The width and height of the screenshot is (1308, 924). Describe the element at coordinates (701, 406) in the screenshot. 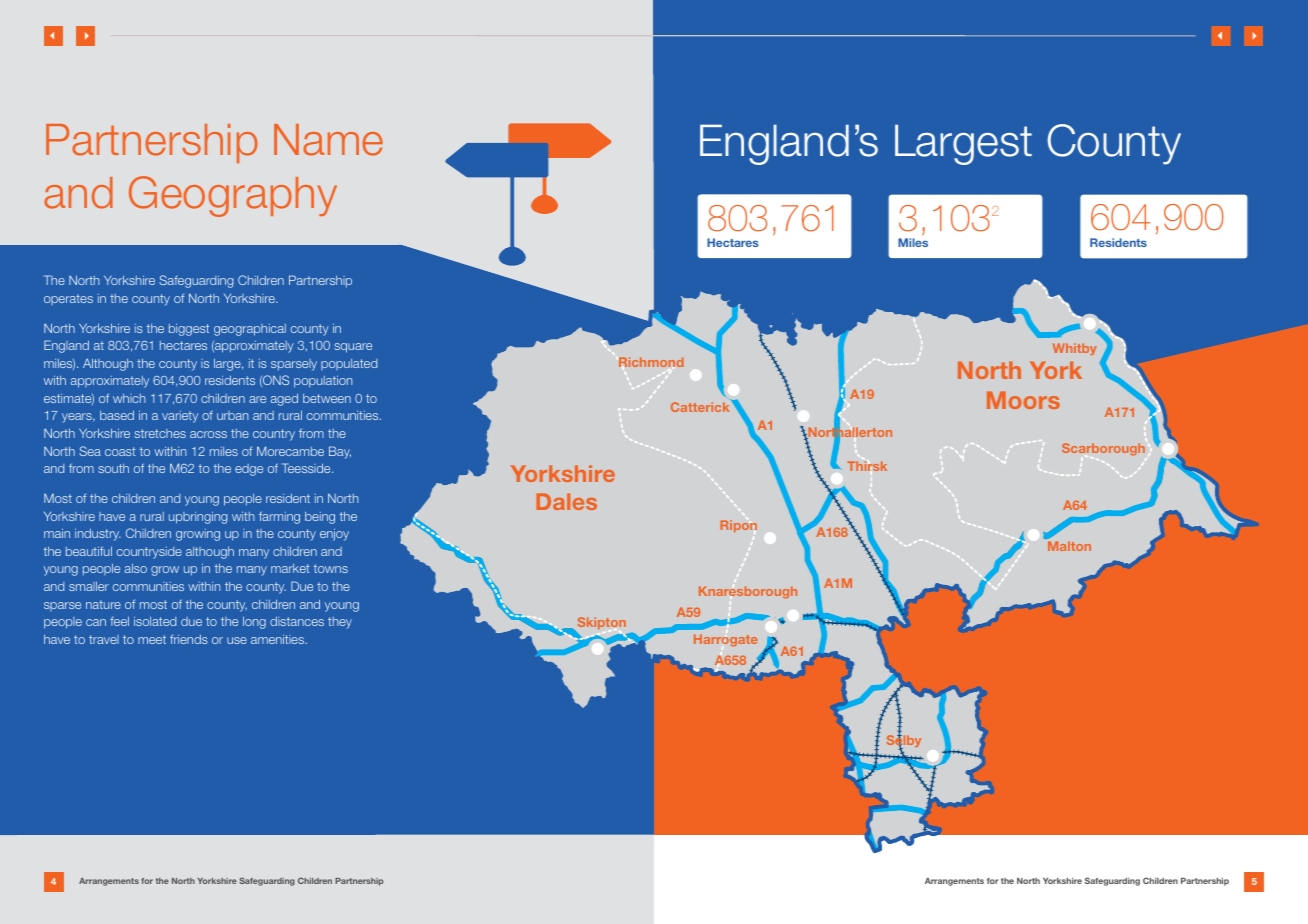

I see `Catterick` at that location.
